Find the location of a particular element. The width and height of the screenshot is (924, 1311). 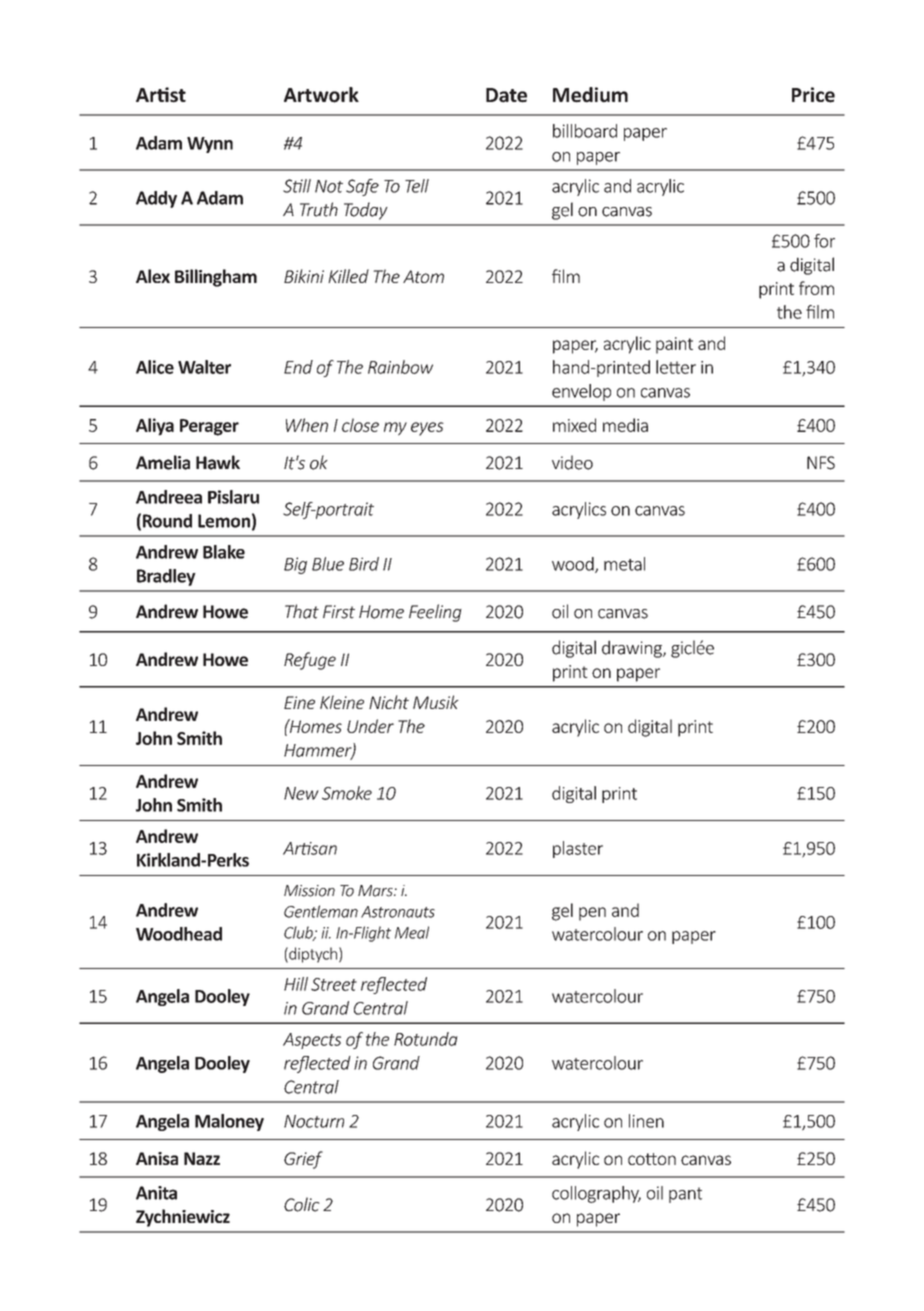

pant is located at coordinates (685, 1195).
